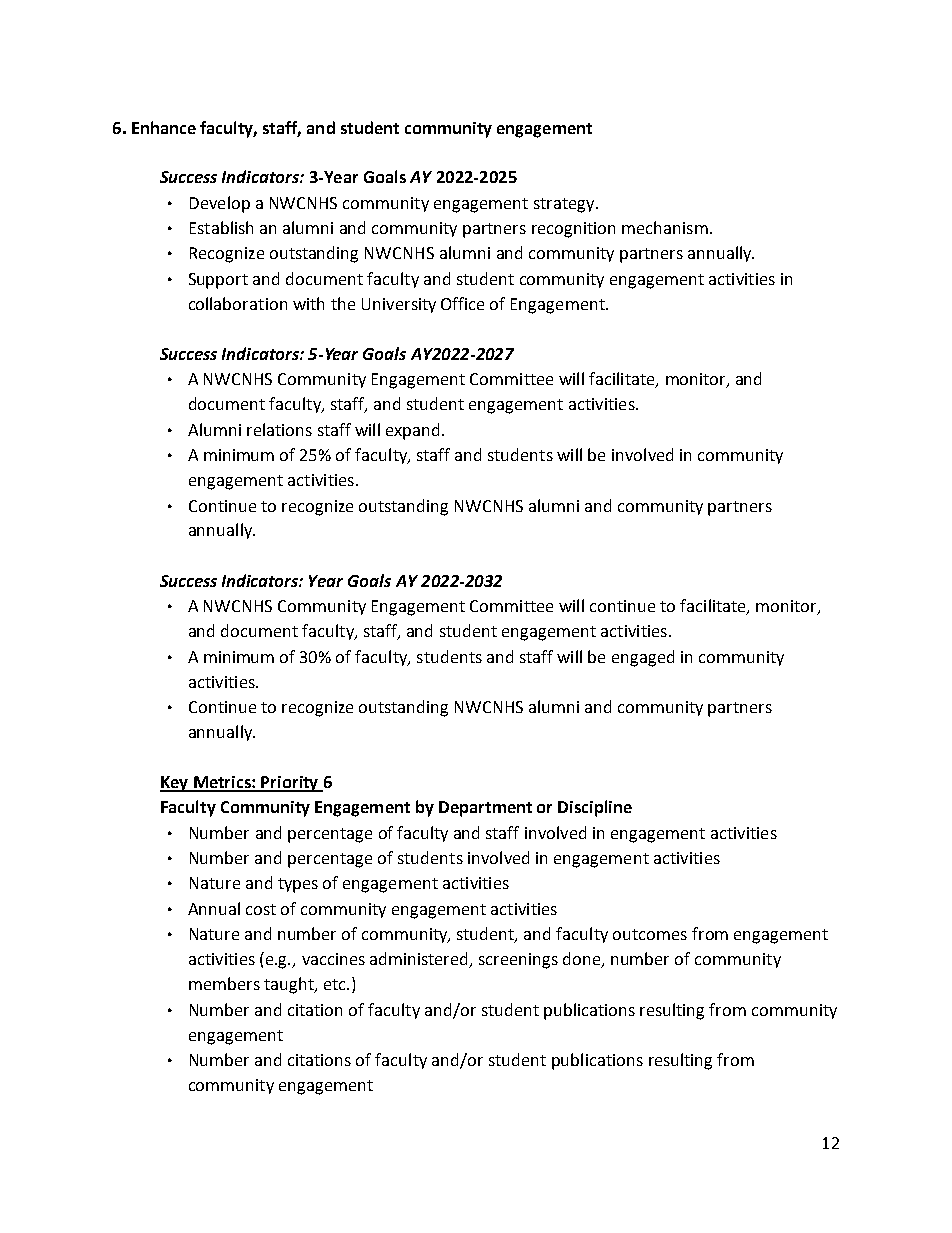 The height and width of the screenshot is (1233, 952). Describe the element at coordinates (595, 808) in the screenshot. I see `Discipline` at that location.
